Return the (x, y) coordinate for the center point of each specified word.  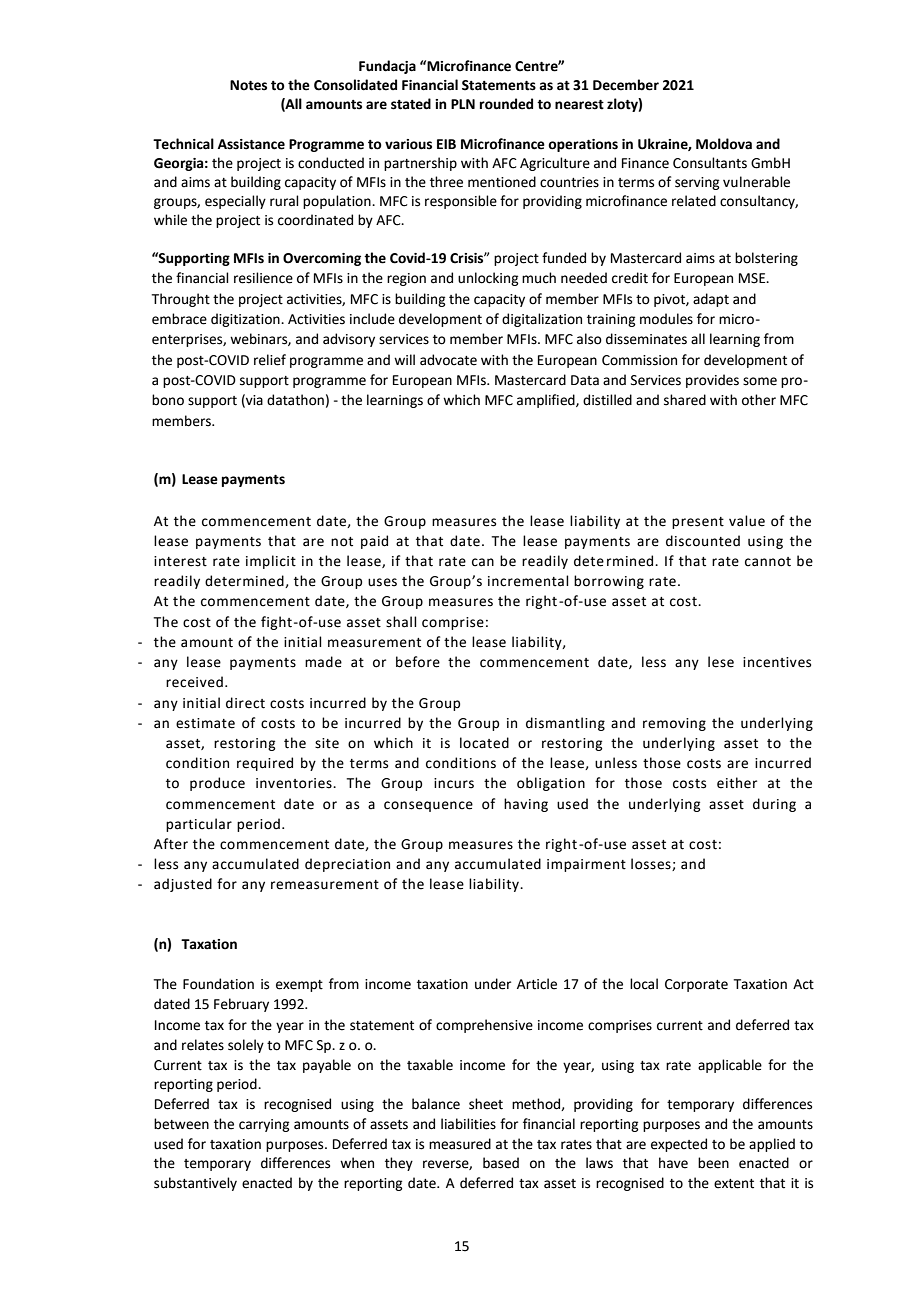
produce (217, 784)
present (698, 523)
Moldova (724, 144)
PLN (463, 104)
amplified (547, 401)
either (737, 783)
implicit (271, 562)
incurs (454, 783)
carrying (264, 1125)
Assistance (251, 144)
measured (460, 1144)
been (713, 1163)
